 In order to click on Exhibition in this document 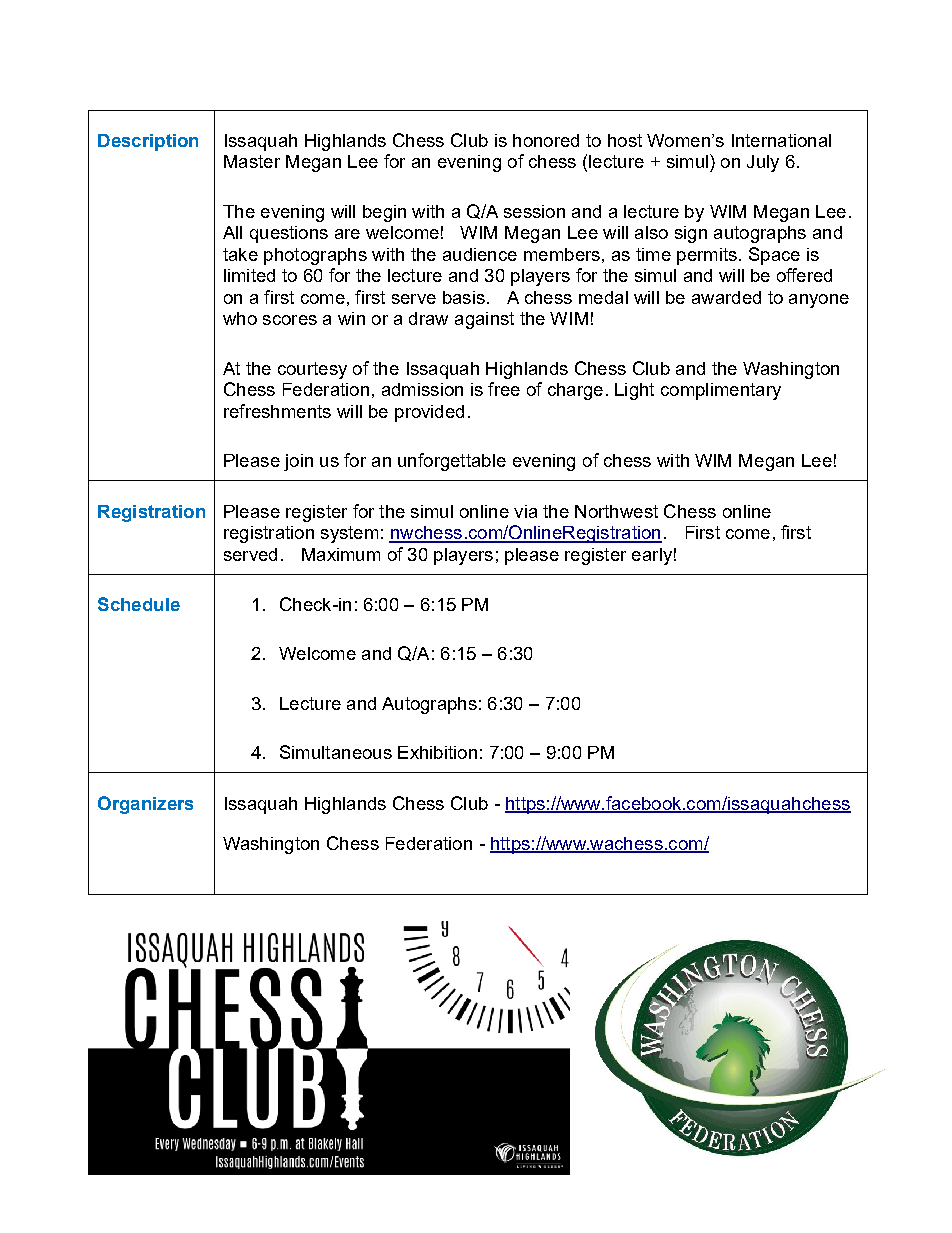, I will do `click(437, 752)`.
